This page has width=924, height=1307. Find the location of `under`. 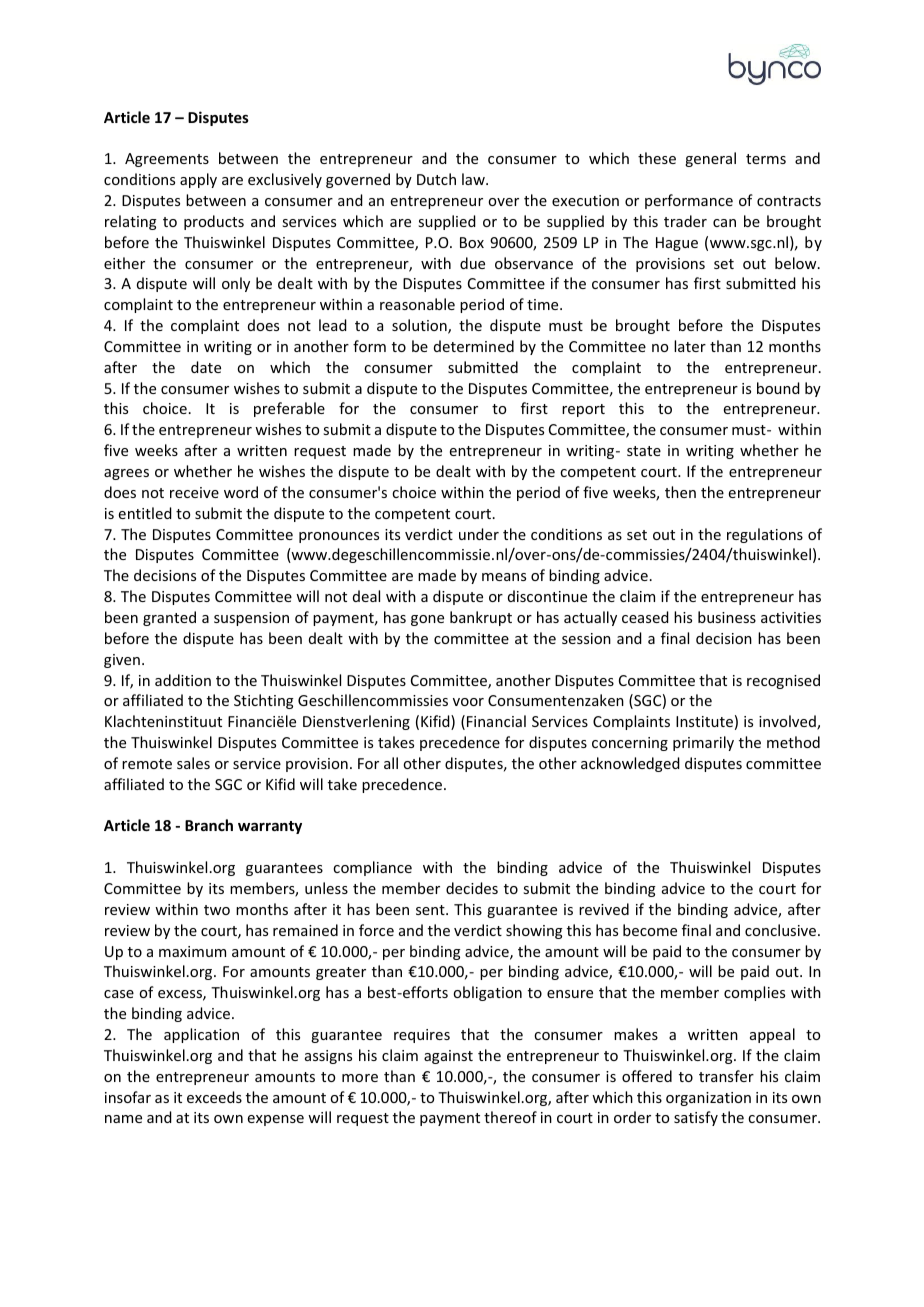

under is located at coordinates (479, 534).
